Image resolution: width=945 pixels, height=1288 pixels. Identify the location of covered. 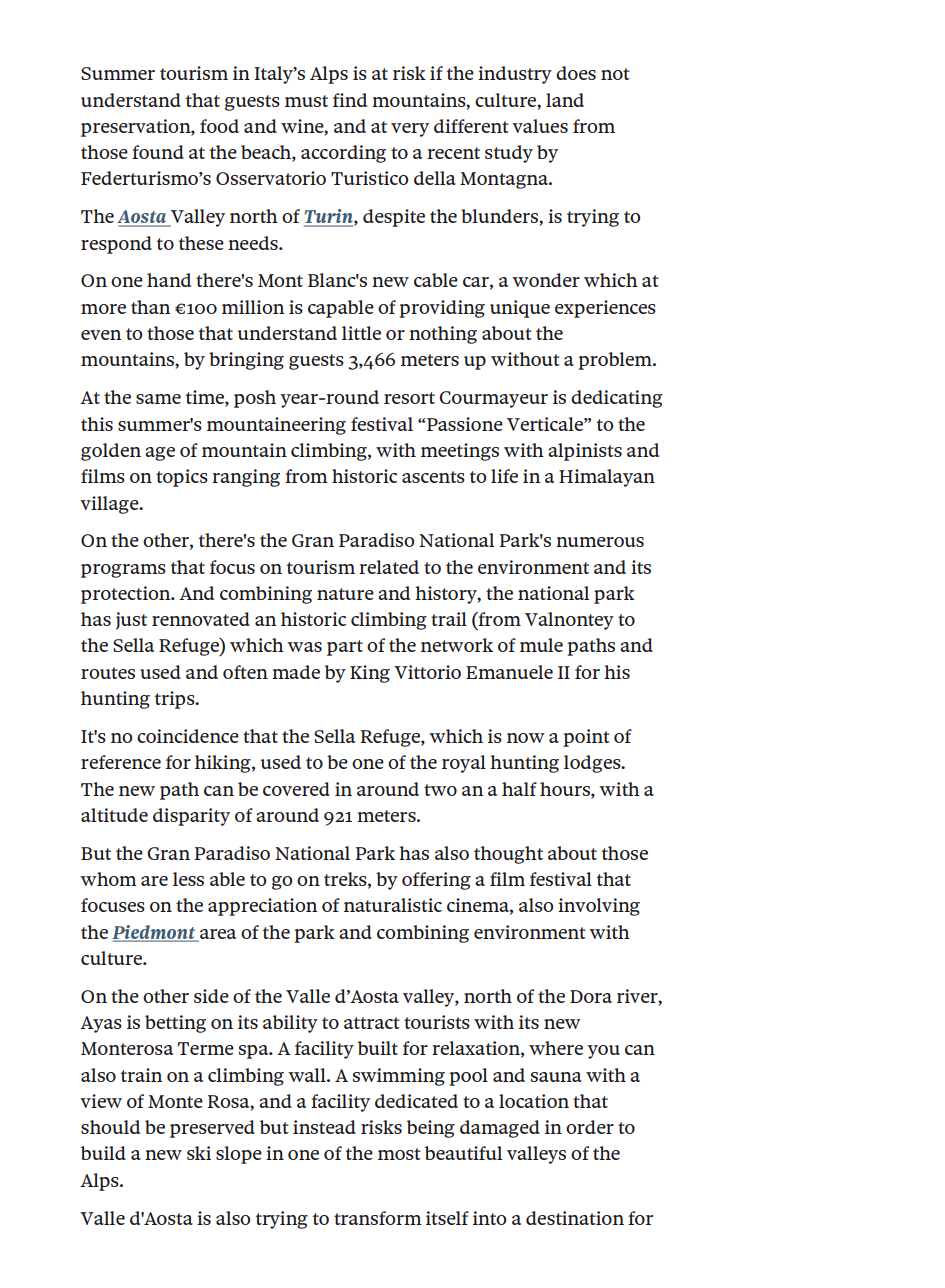
(296, 789).
